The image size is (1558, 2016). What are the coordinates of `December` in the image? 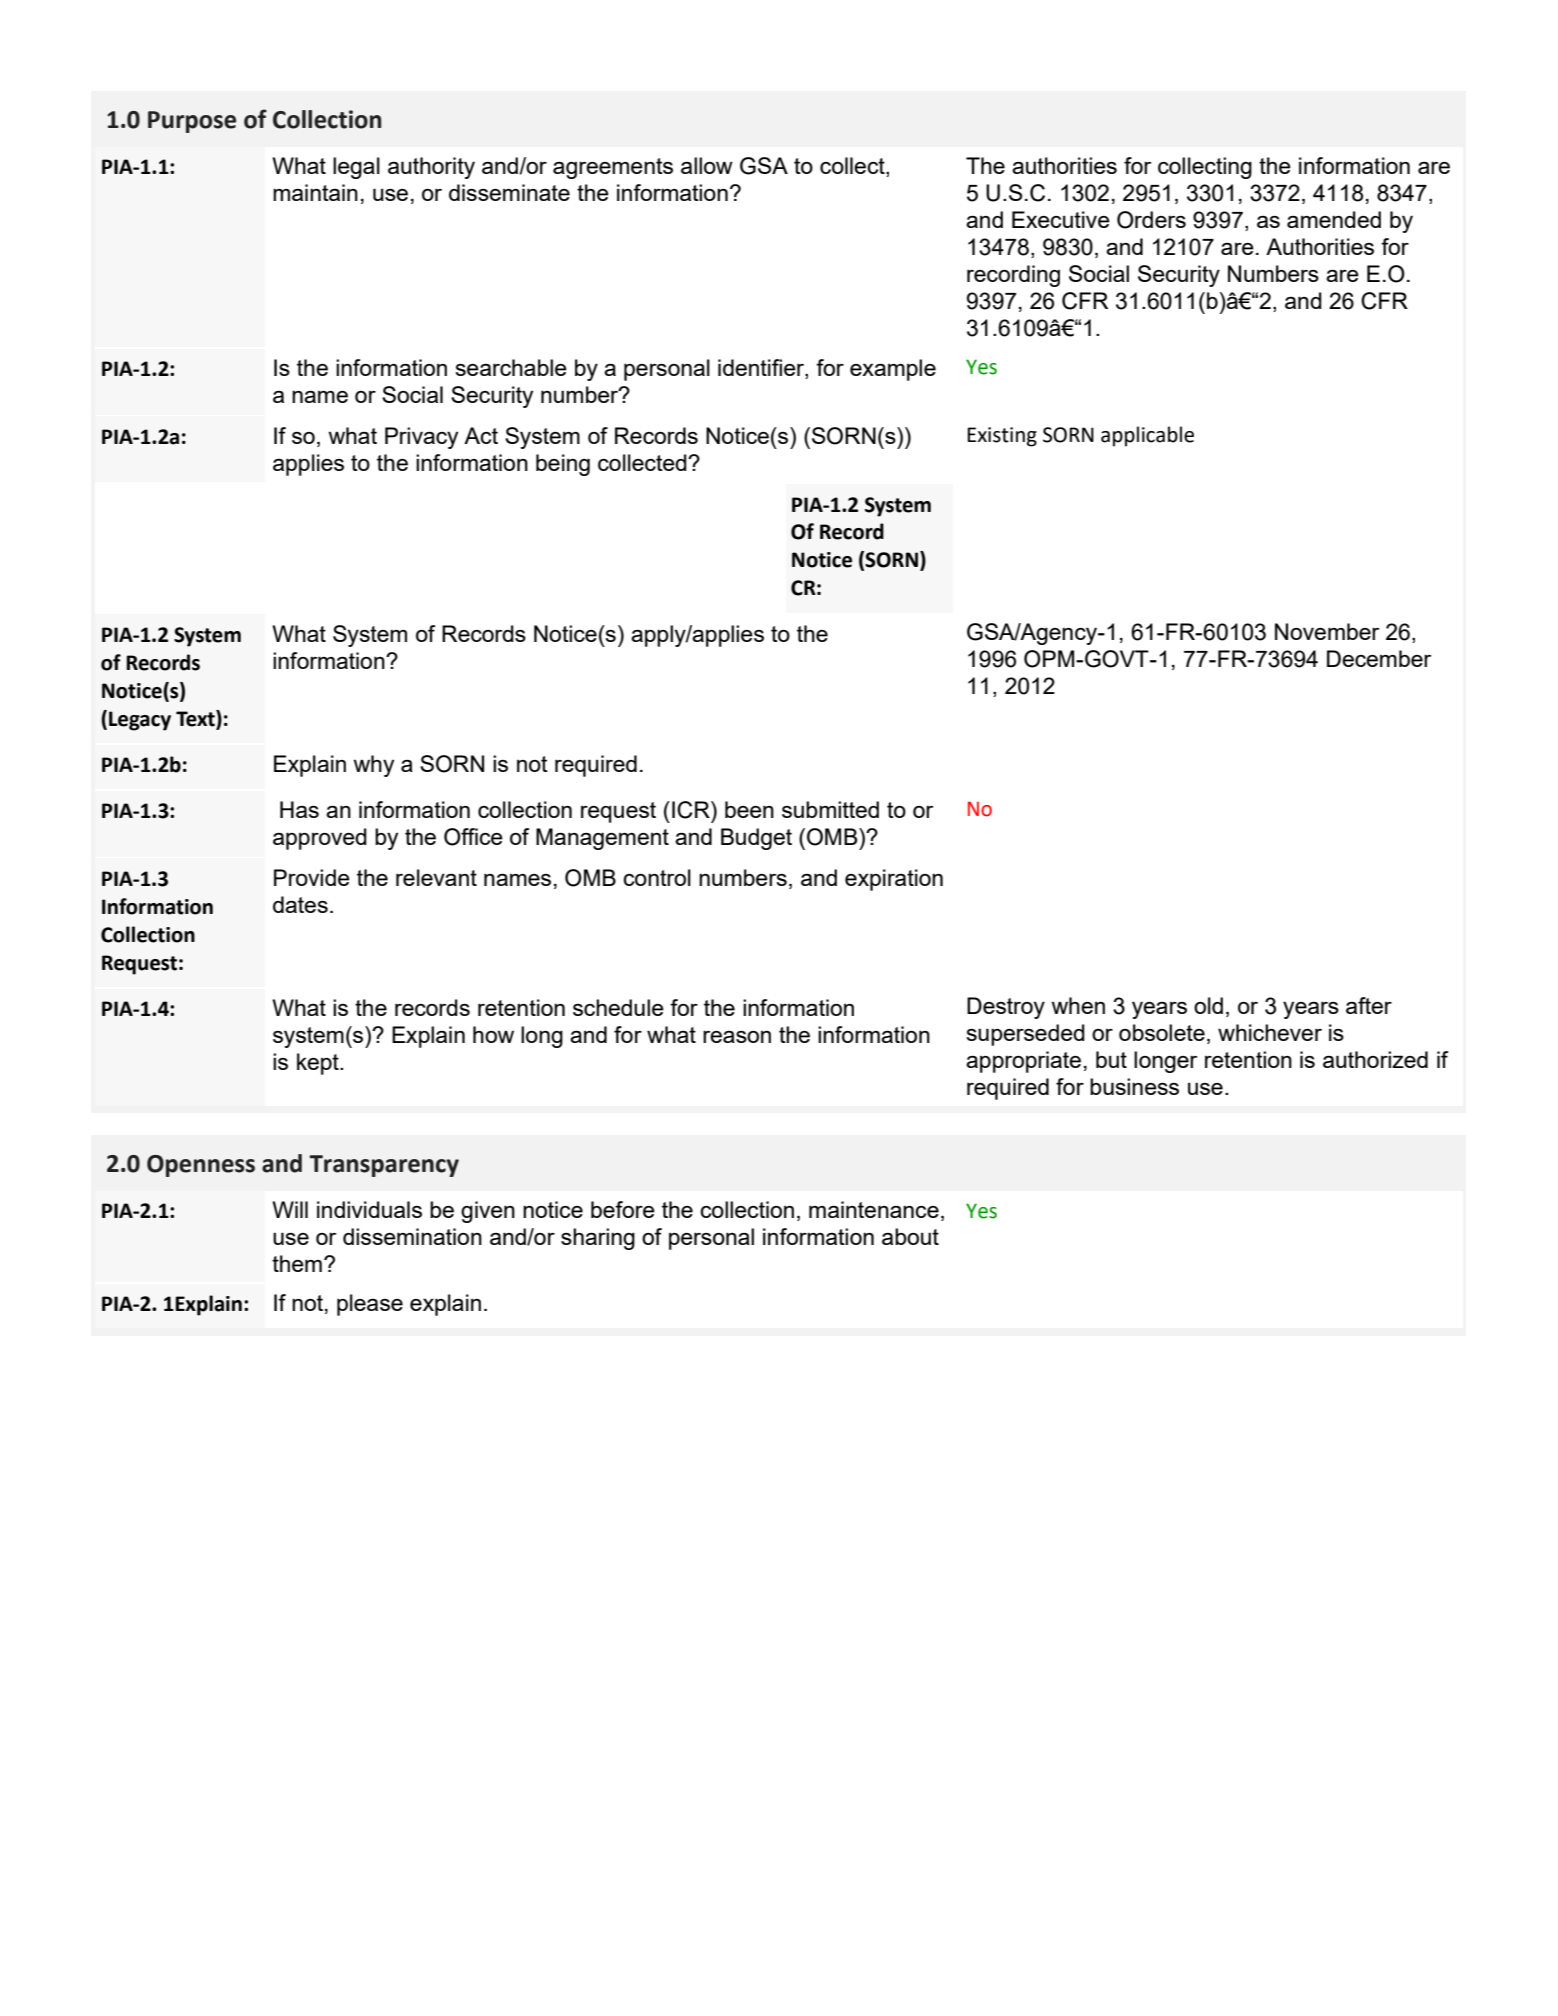 It's located at (1379, 658).
